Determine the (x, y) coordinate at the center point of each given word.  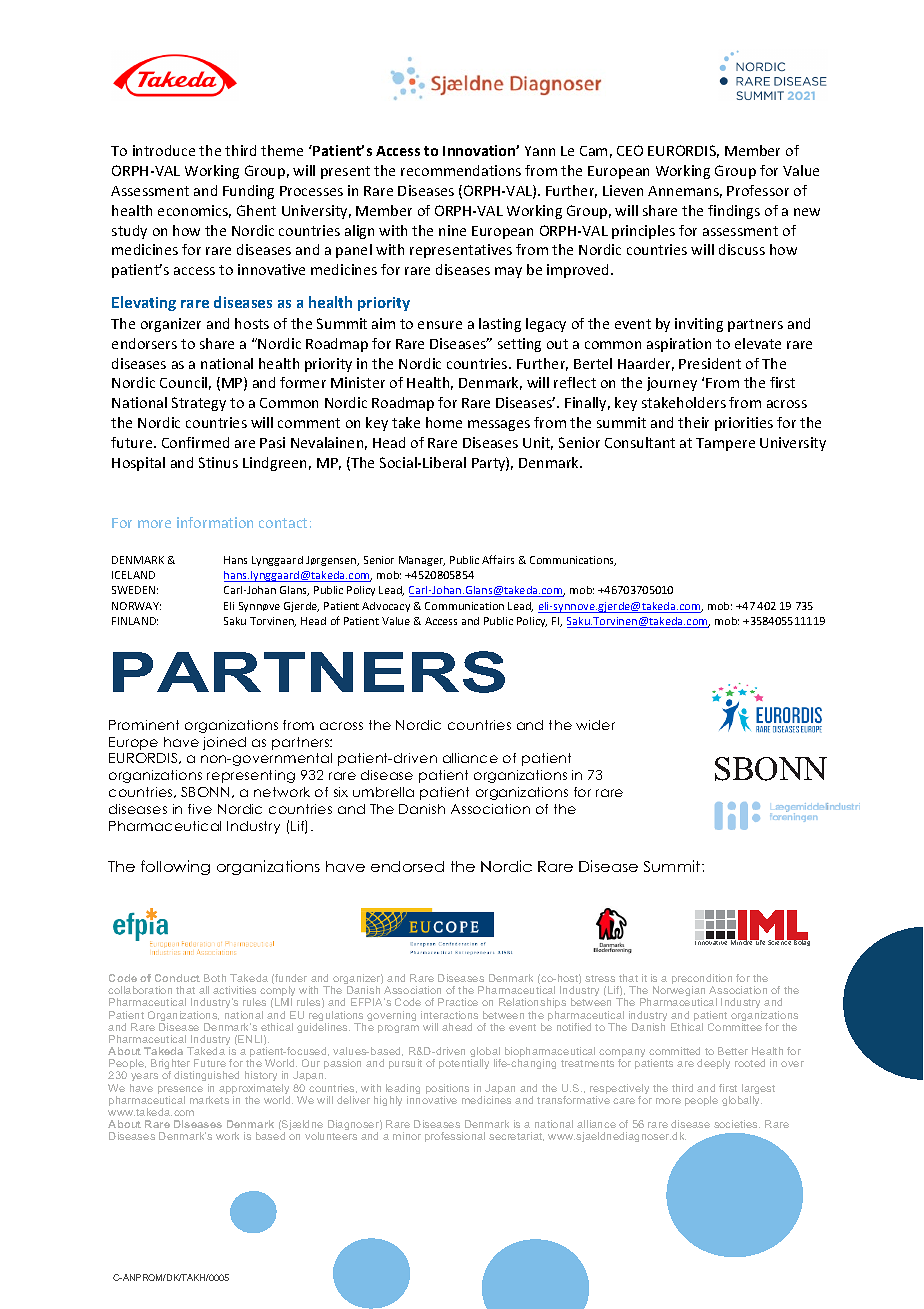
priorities (744, 424)
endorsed (407, 866)
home (444, 422)
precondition (702, 980)
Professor (758, 190)
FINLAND (135, 621)
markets (209, 1100)
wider (595, 725)
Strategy (199, 404)
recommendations (461, 170)
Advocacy (386, 607)
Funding (248, 192)
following (175, 867)
